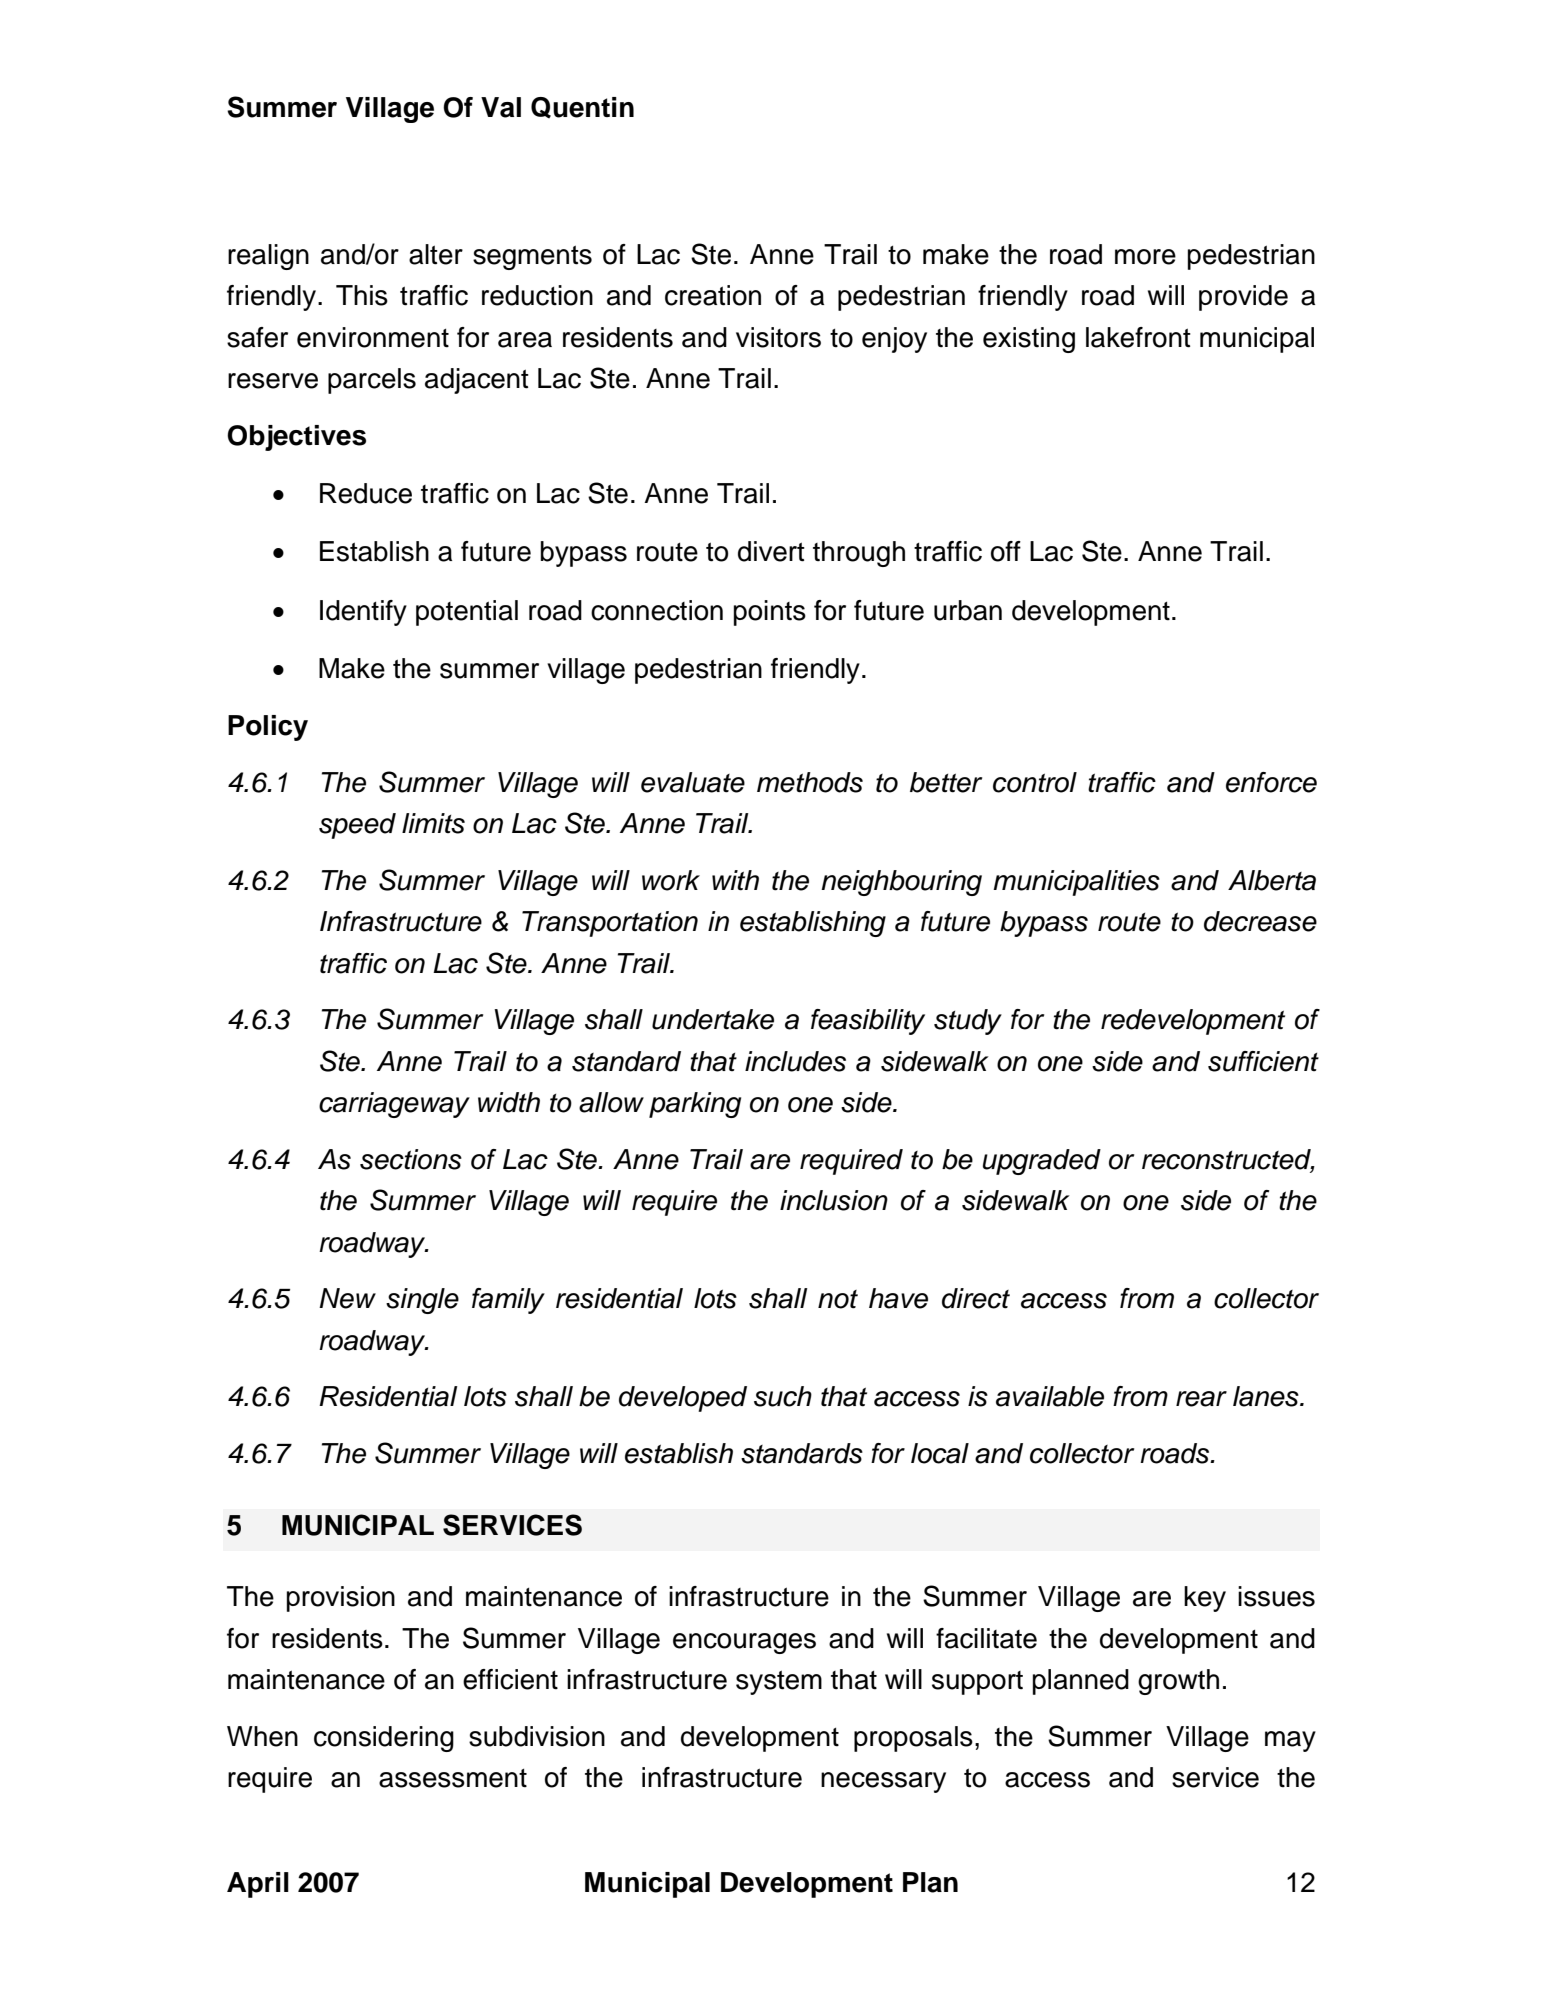 Image resolution: width=1543 pixels, height=1997 pixels. What do you see at coordinates (453, 1778) in the document?
I see `assessment` at bounding box center [453, 1778].
